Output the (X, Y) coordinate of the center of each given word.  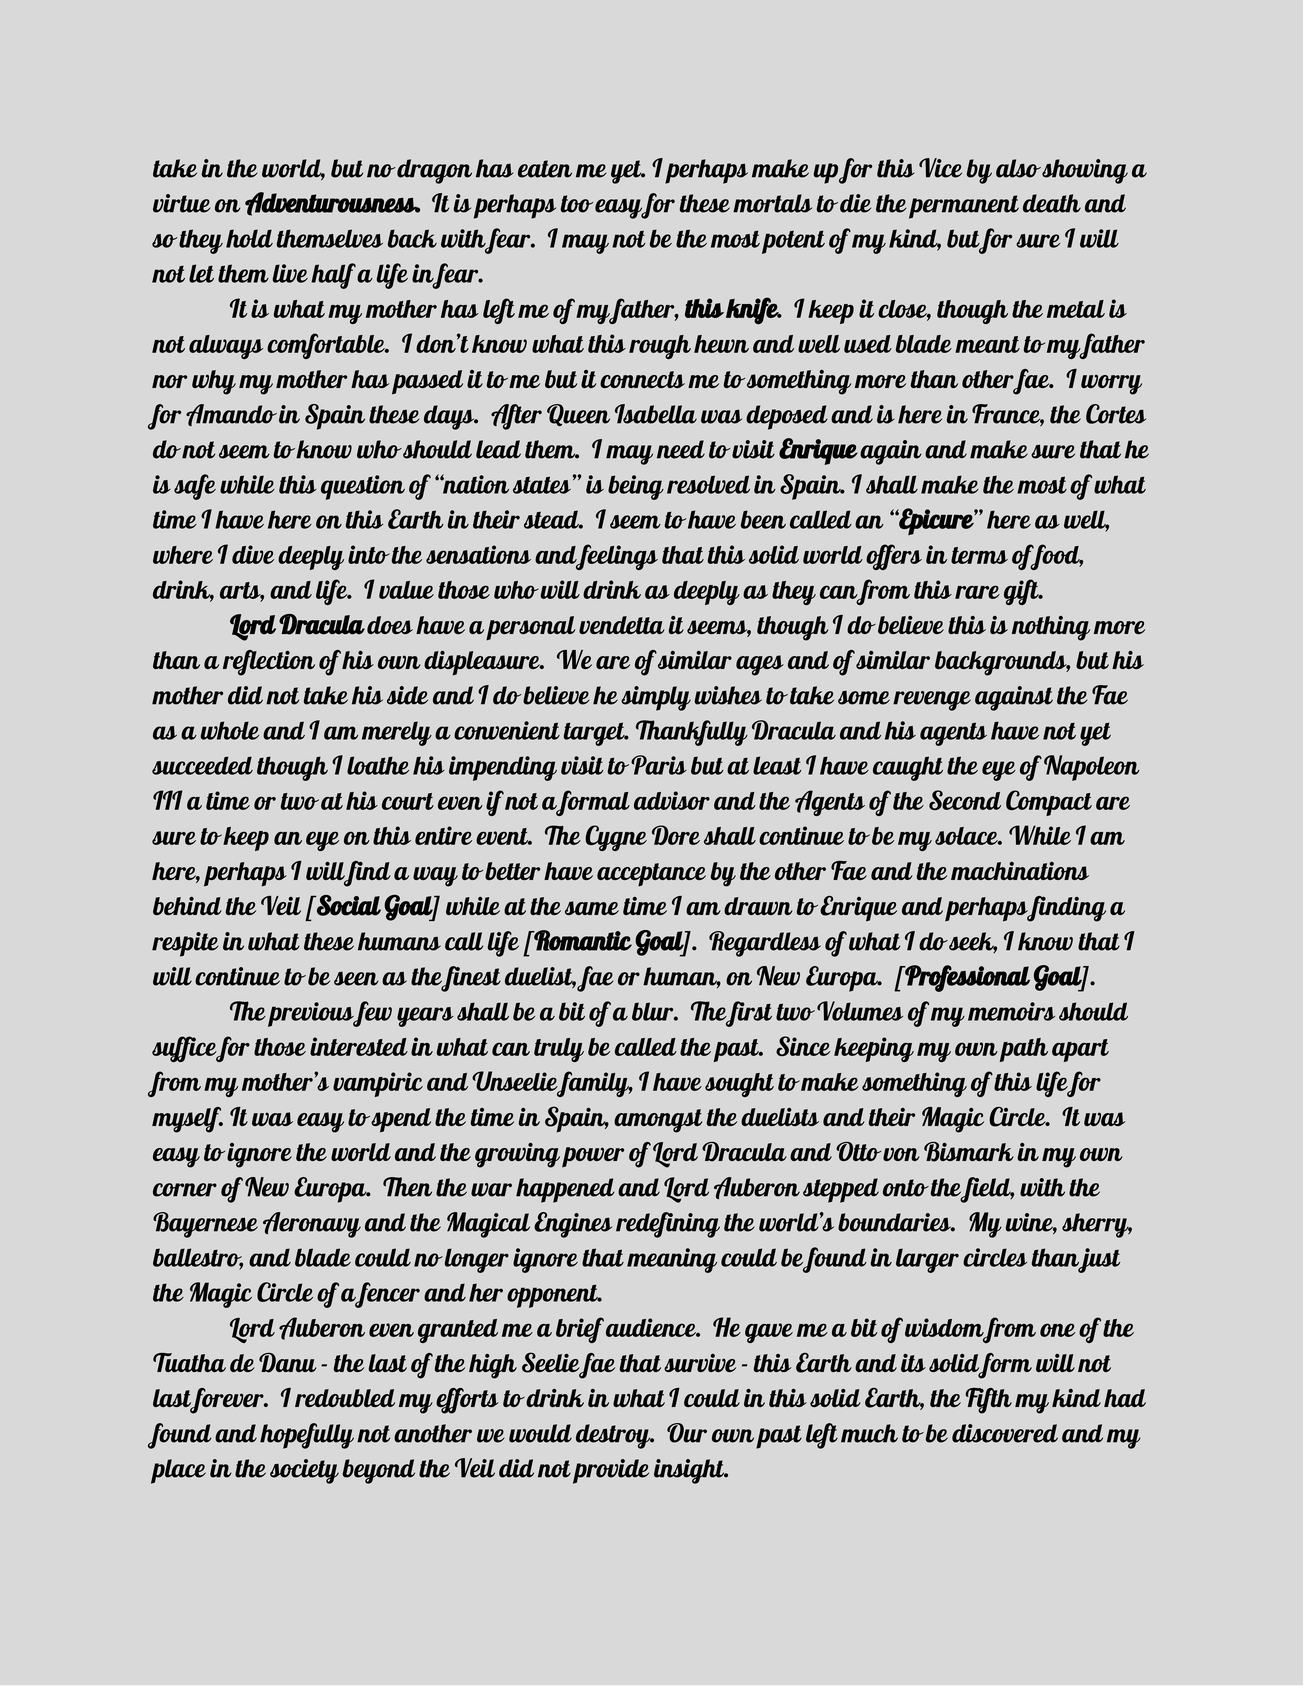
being (636, 487)
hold (249, 238)
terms (979, 555)
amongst (658, 1121)
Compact (1049, 803)
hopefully (307, 1436)
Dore (676, 835)
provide (611, 1471)
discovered (1005, 1433)
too (577, 204)
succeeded (202, 765)
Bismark (969, 1152)
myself (187, 1120)
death (1052, 203)
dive (253, 554)
